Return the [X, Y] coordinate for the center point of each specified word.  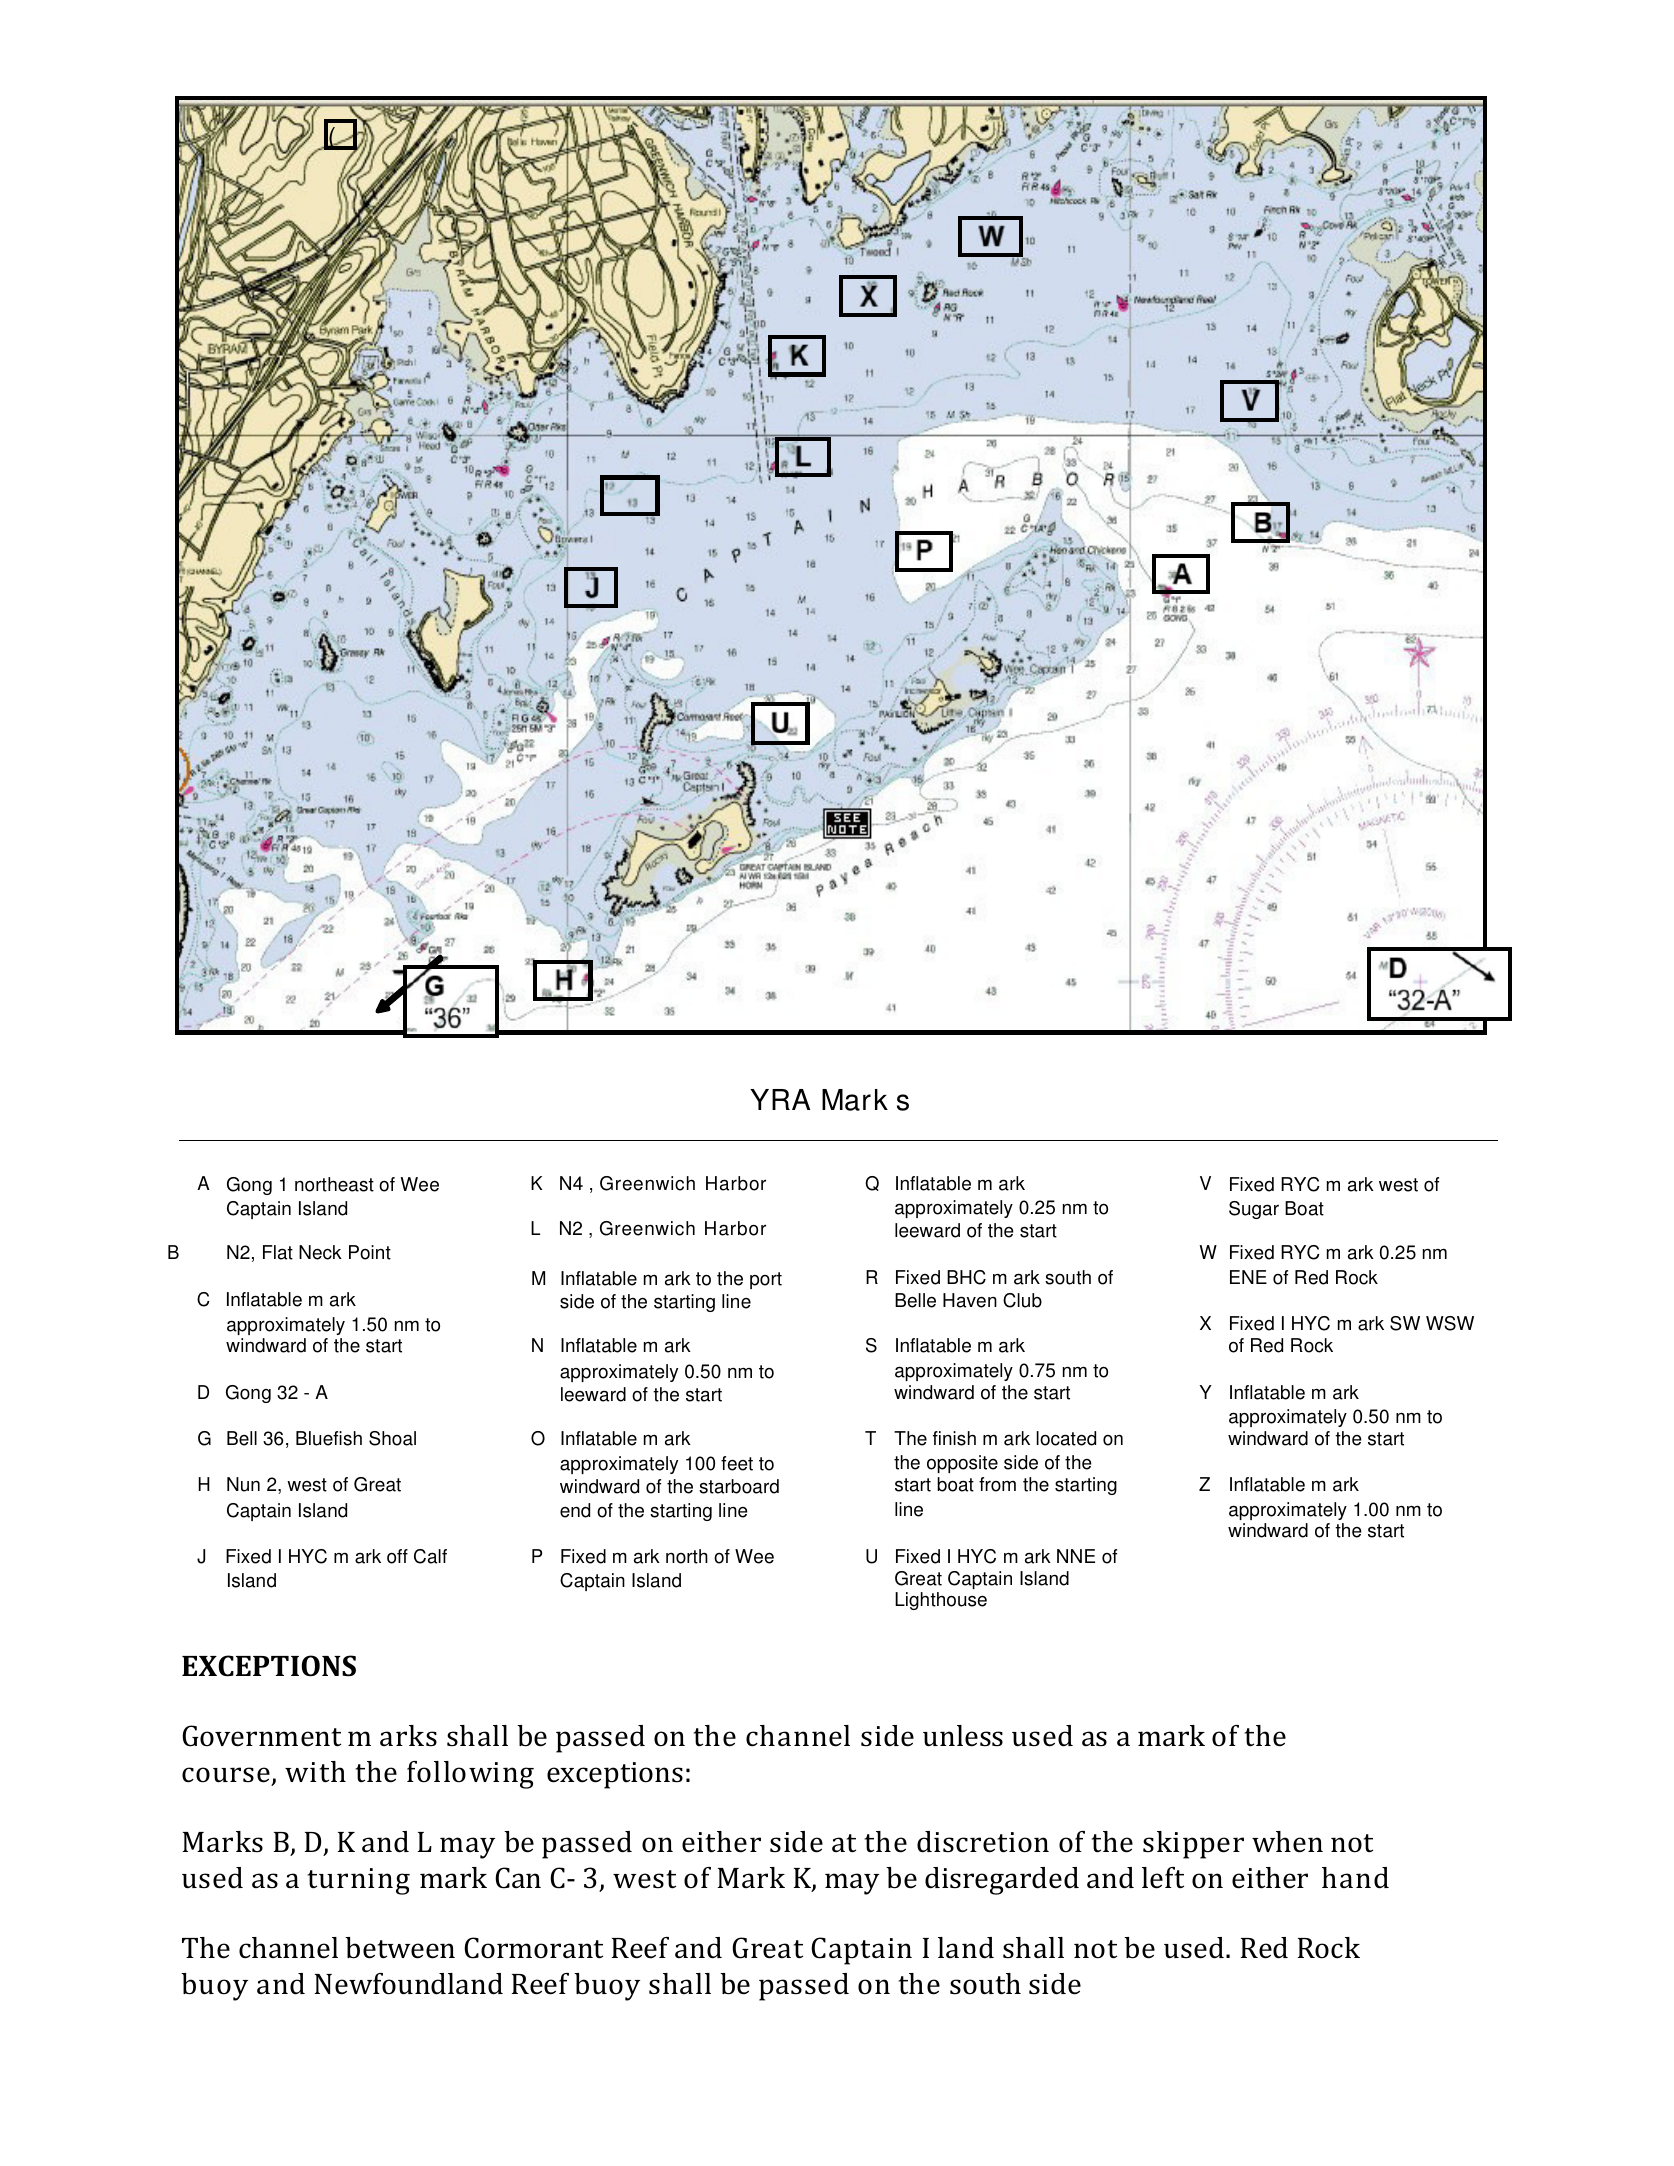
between [400, 1948]
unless [963, 1736]
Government [261, 1736]
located [1066, 1438]
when [1287, 1842]
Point [370, 1252]
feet [737, 1463]
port [766, 1280]
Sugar [1254, 1210]
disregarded [1002, 1881]
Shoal [392, 1438]
